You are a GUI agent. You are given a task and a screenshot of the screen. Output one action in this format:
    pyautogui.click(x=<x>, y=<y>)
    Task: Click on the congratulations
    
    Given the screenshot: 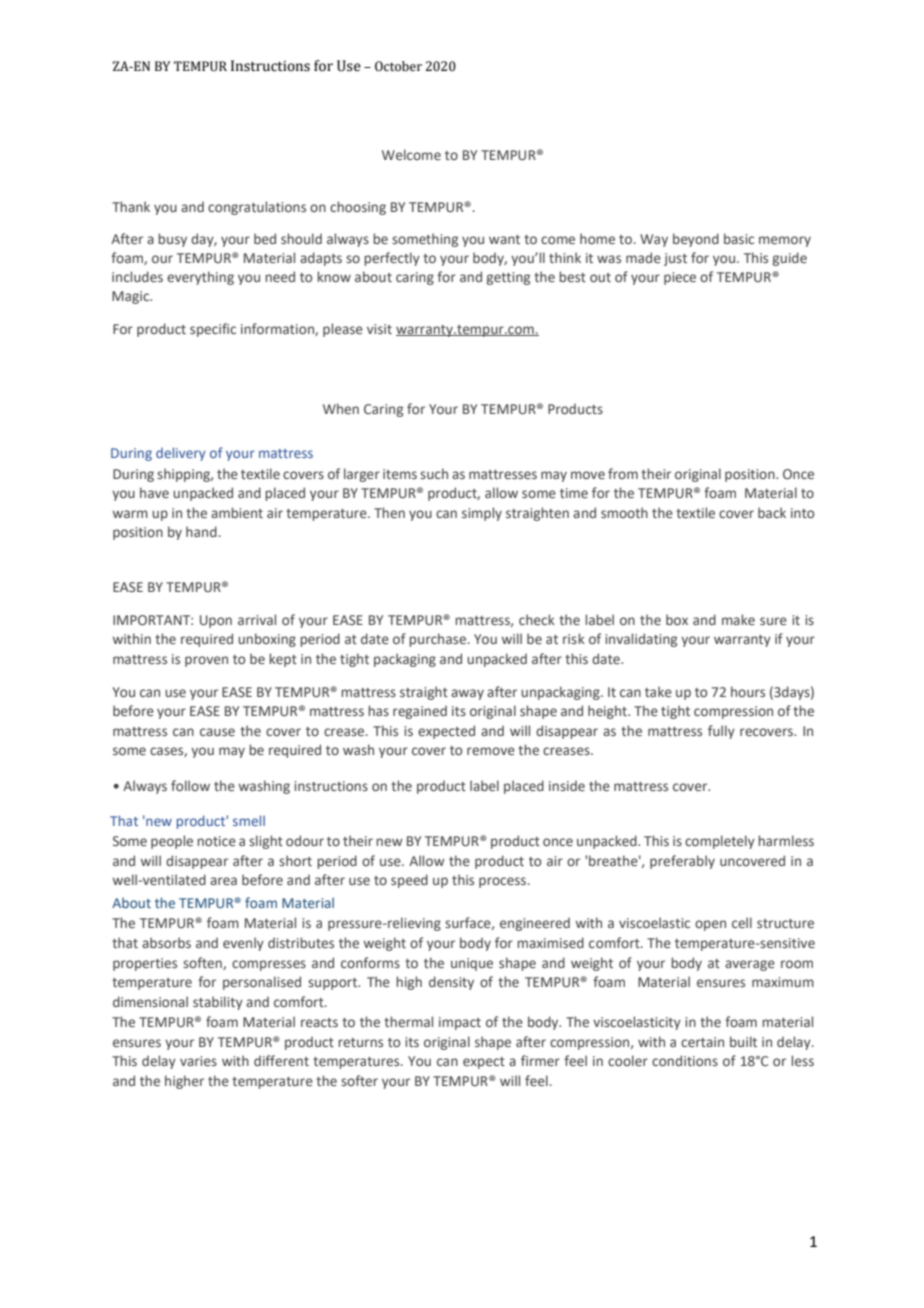 What is the action you would take?
    pyautogui.click(x=257, y=208)
